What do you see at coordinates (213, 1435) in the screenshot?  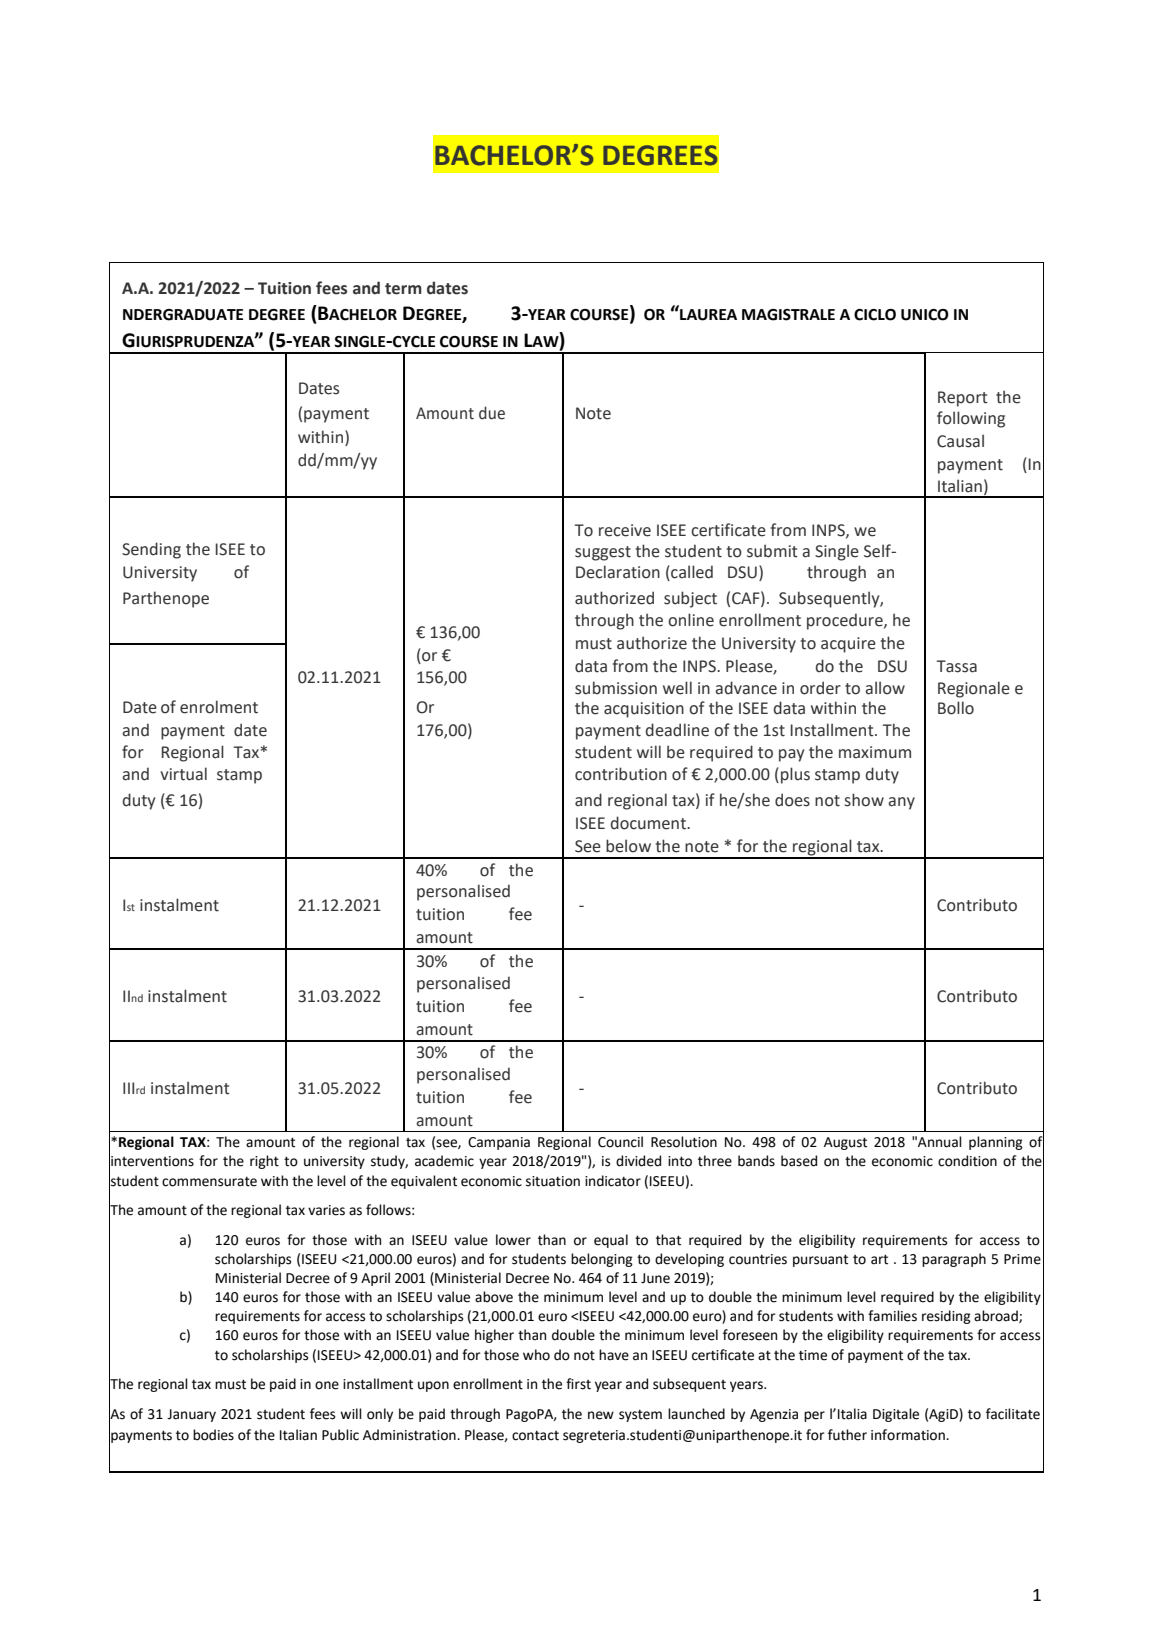 I see `bodies` at bounding box center [213, 1435].
